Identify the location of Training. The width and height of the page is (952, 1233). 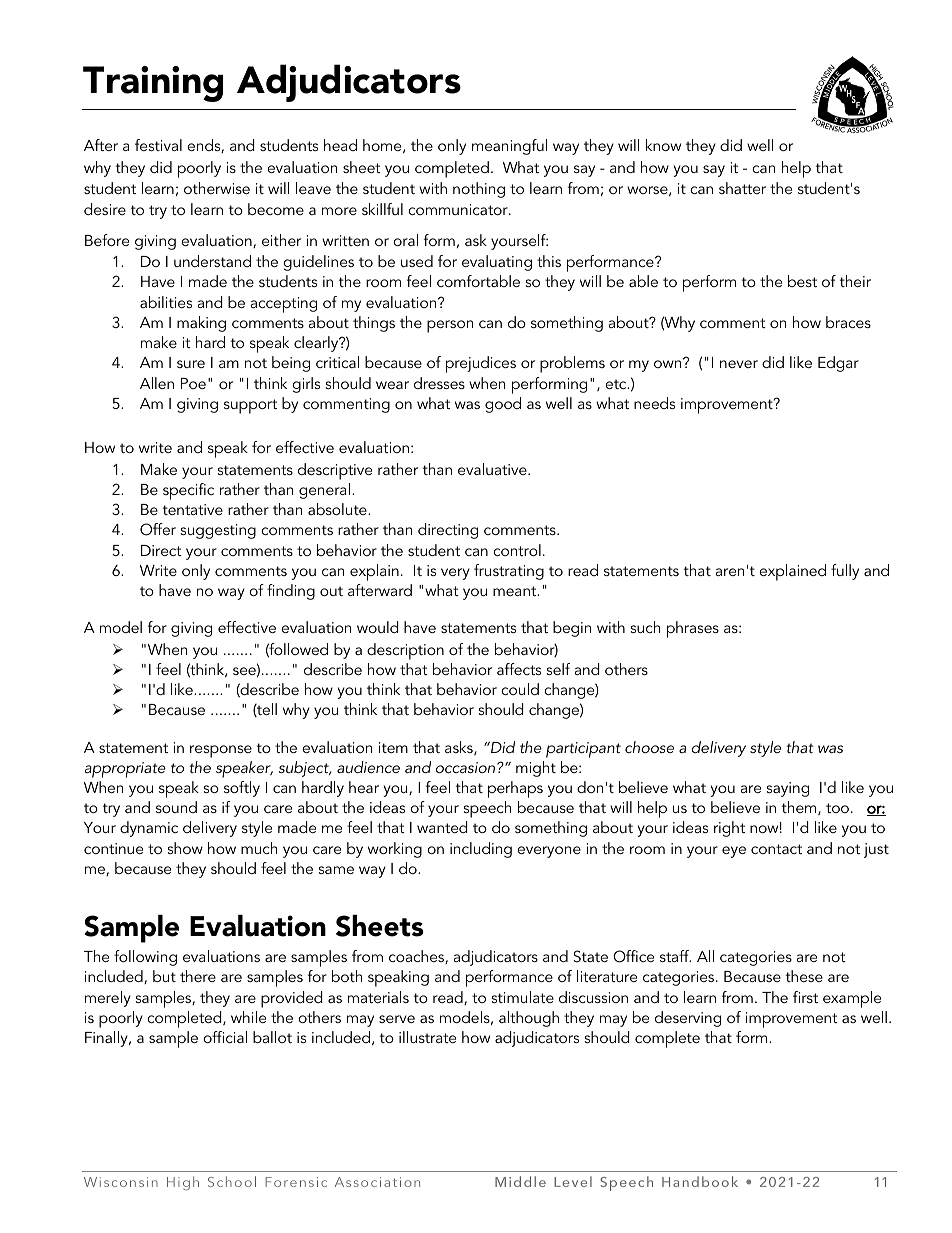
(153, 84).
